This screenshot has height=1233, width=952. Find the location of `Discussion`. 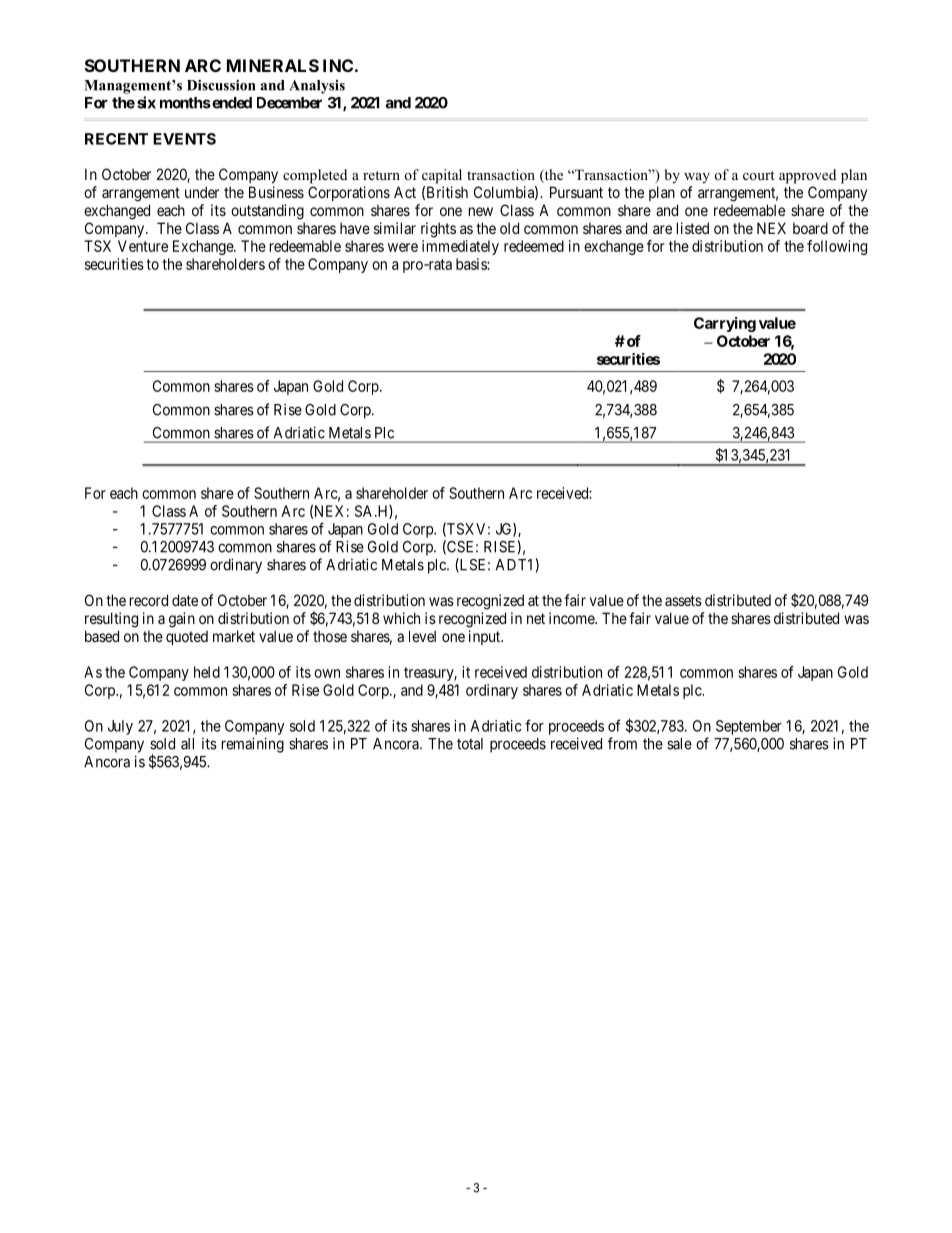

Discussion is located at coordinates (221, 85).
